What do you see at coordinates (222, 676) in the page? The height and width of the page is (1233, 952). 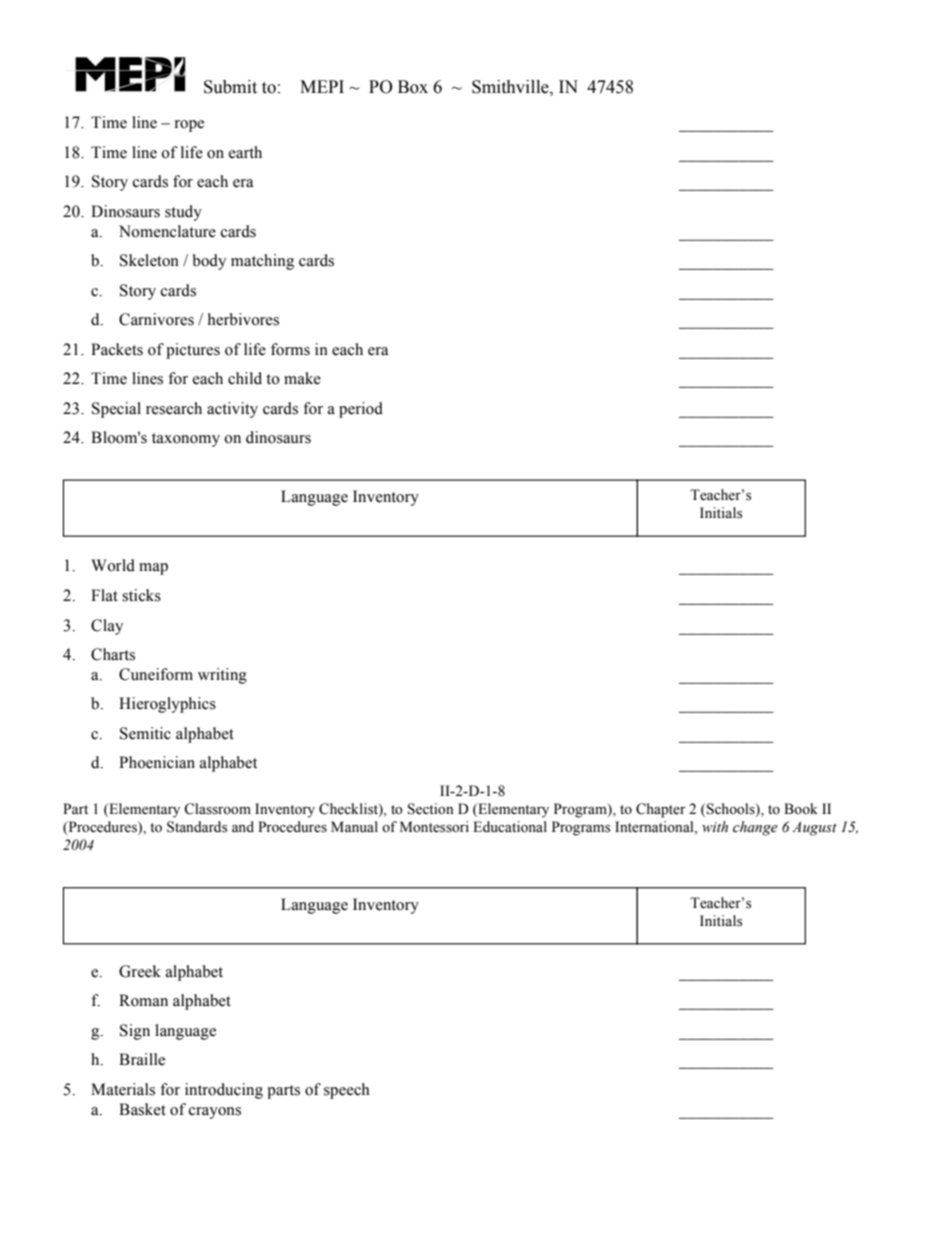 I see `writing` at bounding box center [222, 676].
